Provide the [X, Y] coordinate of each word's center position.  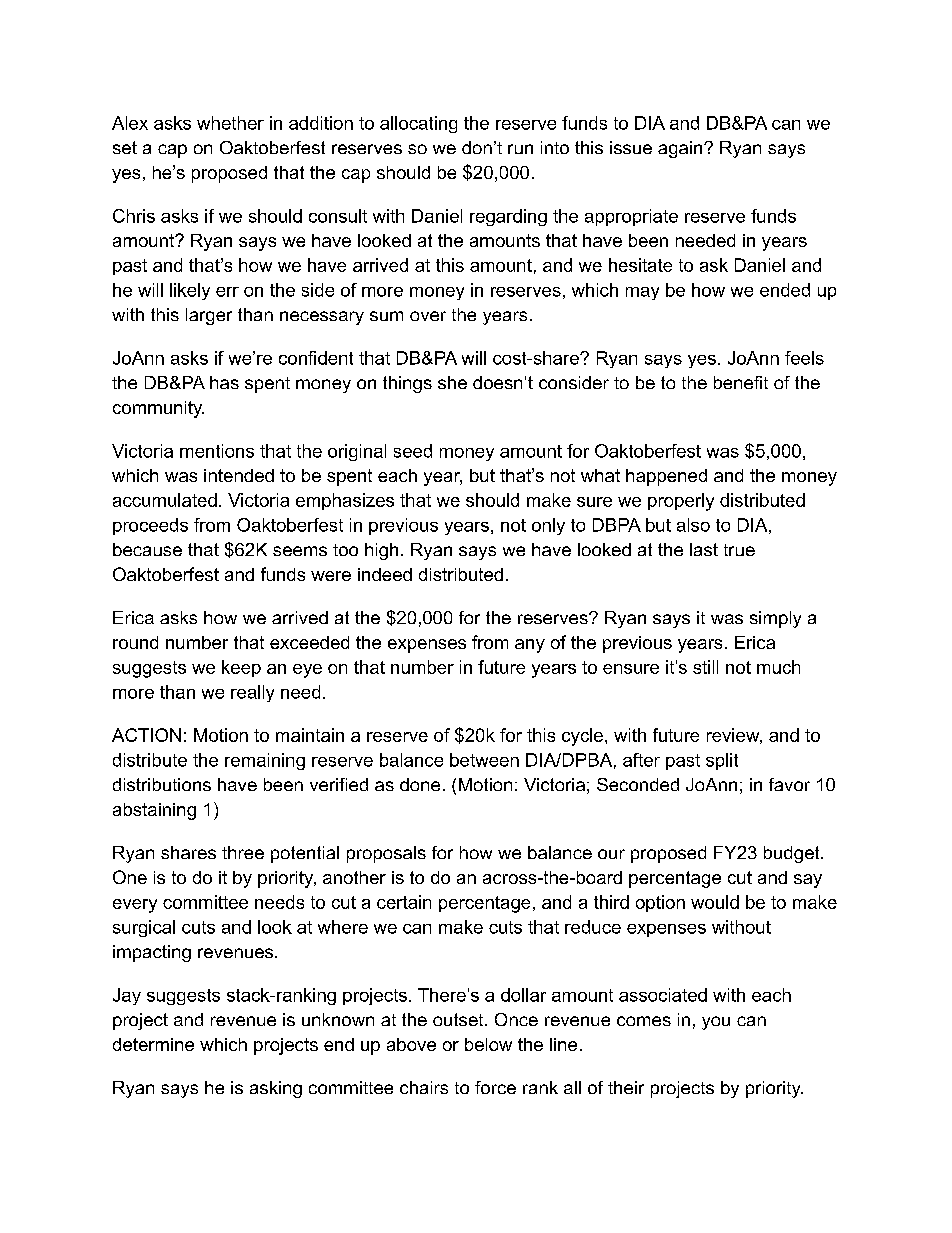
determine [153, 1044]
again [680, 149]
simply [775, 619]
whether [230, 123]
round [135, 642]
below [488, 1044]
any [530, 646]
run [520, 149]
